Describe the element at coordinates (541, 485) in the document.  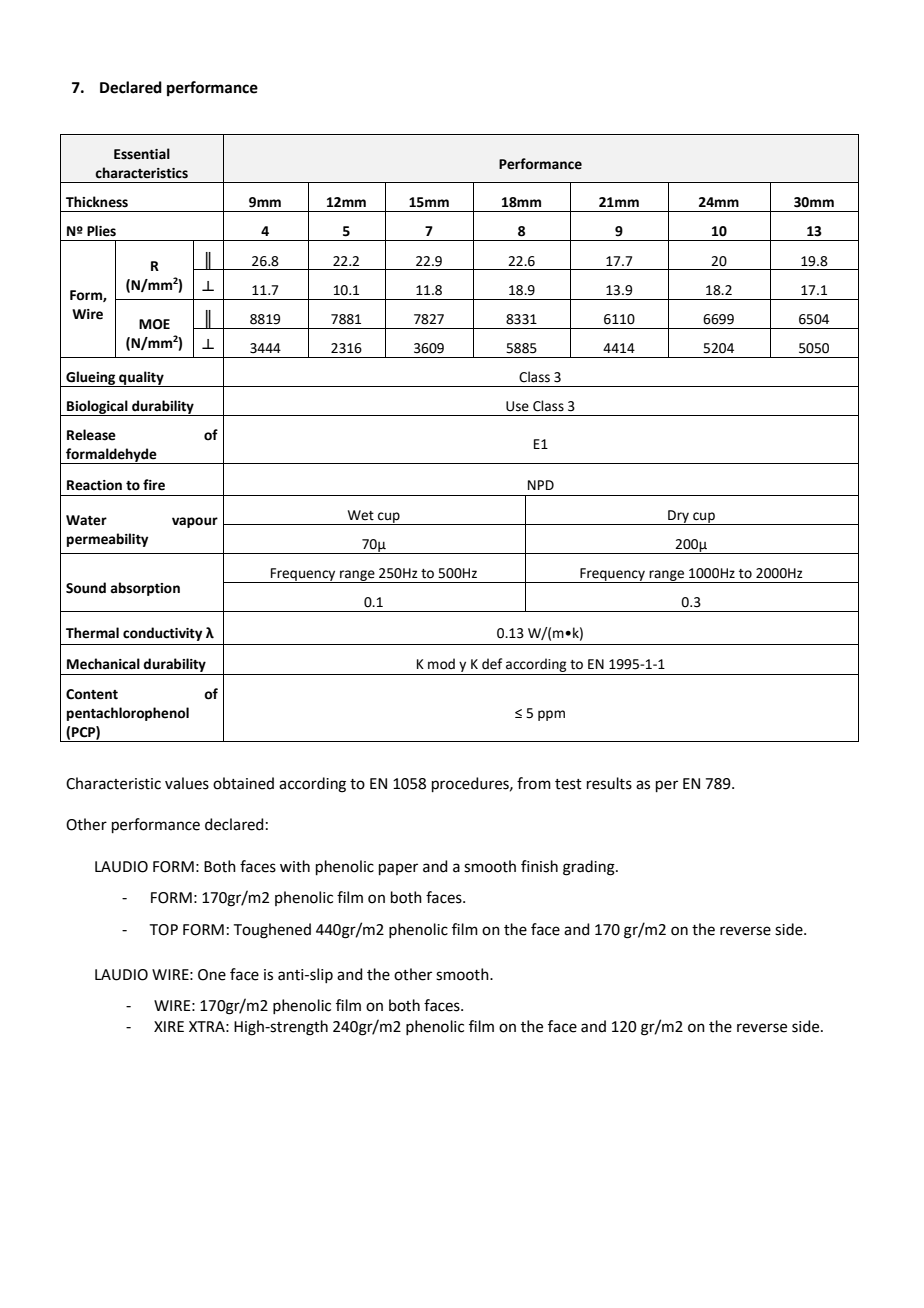
I see `NPD` at that location.
